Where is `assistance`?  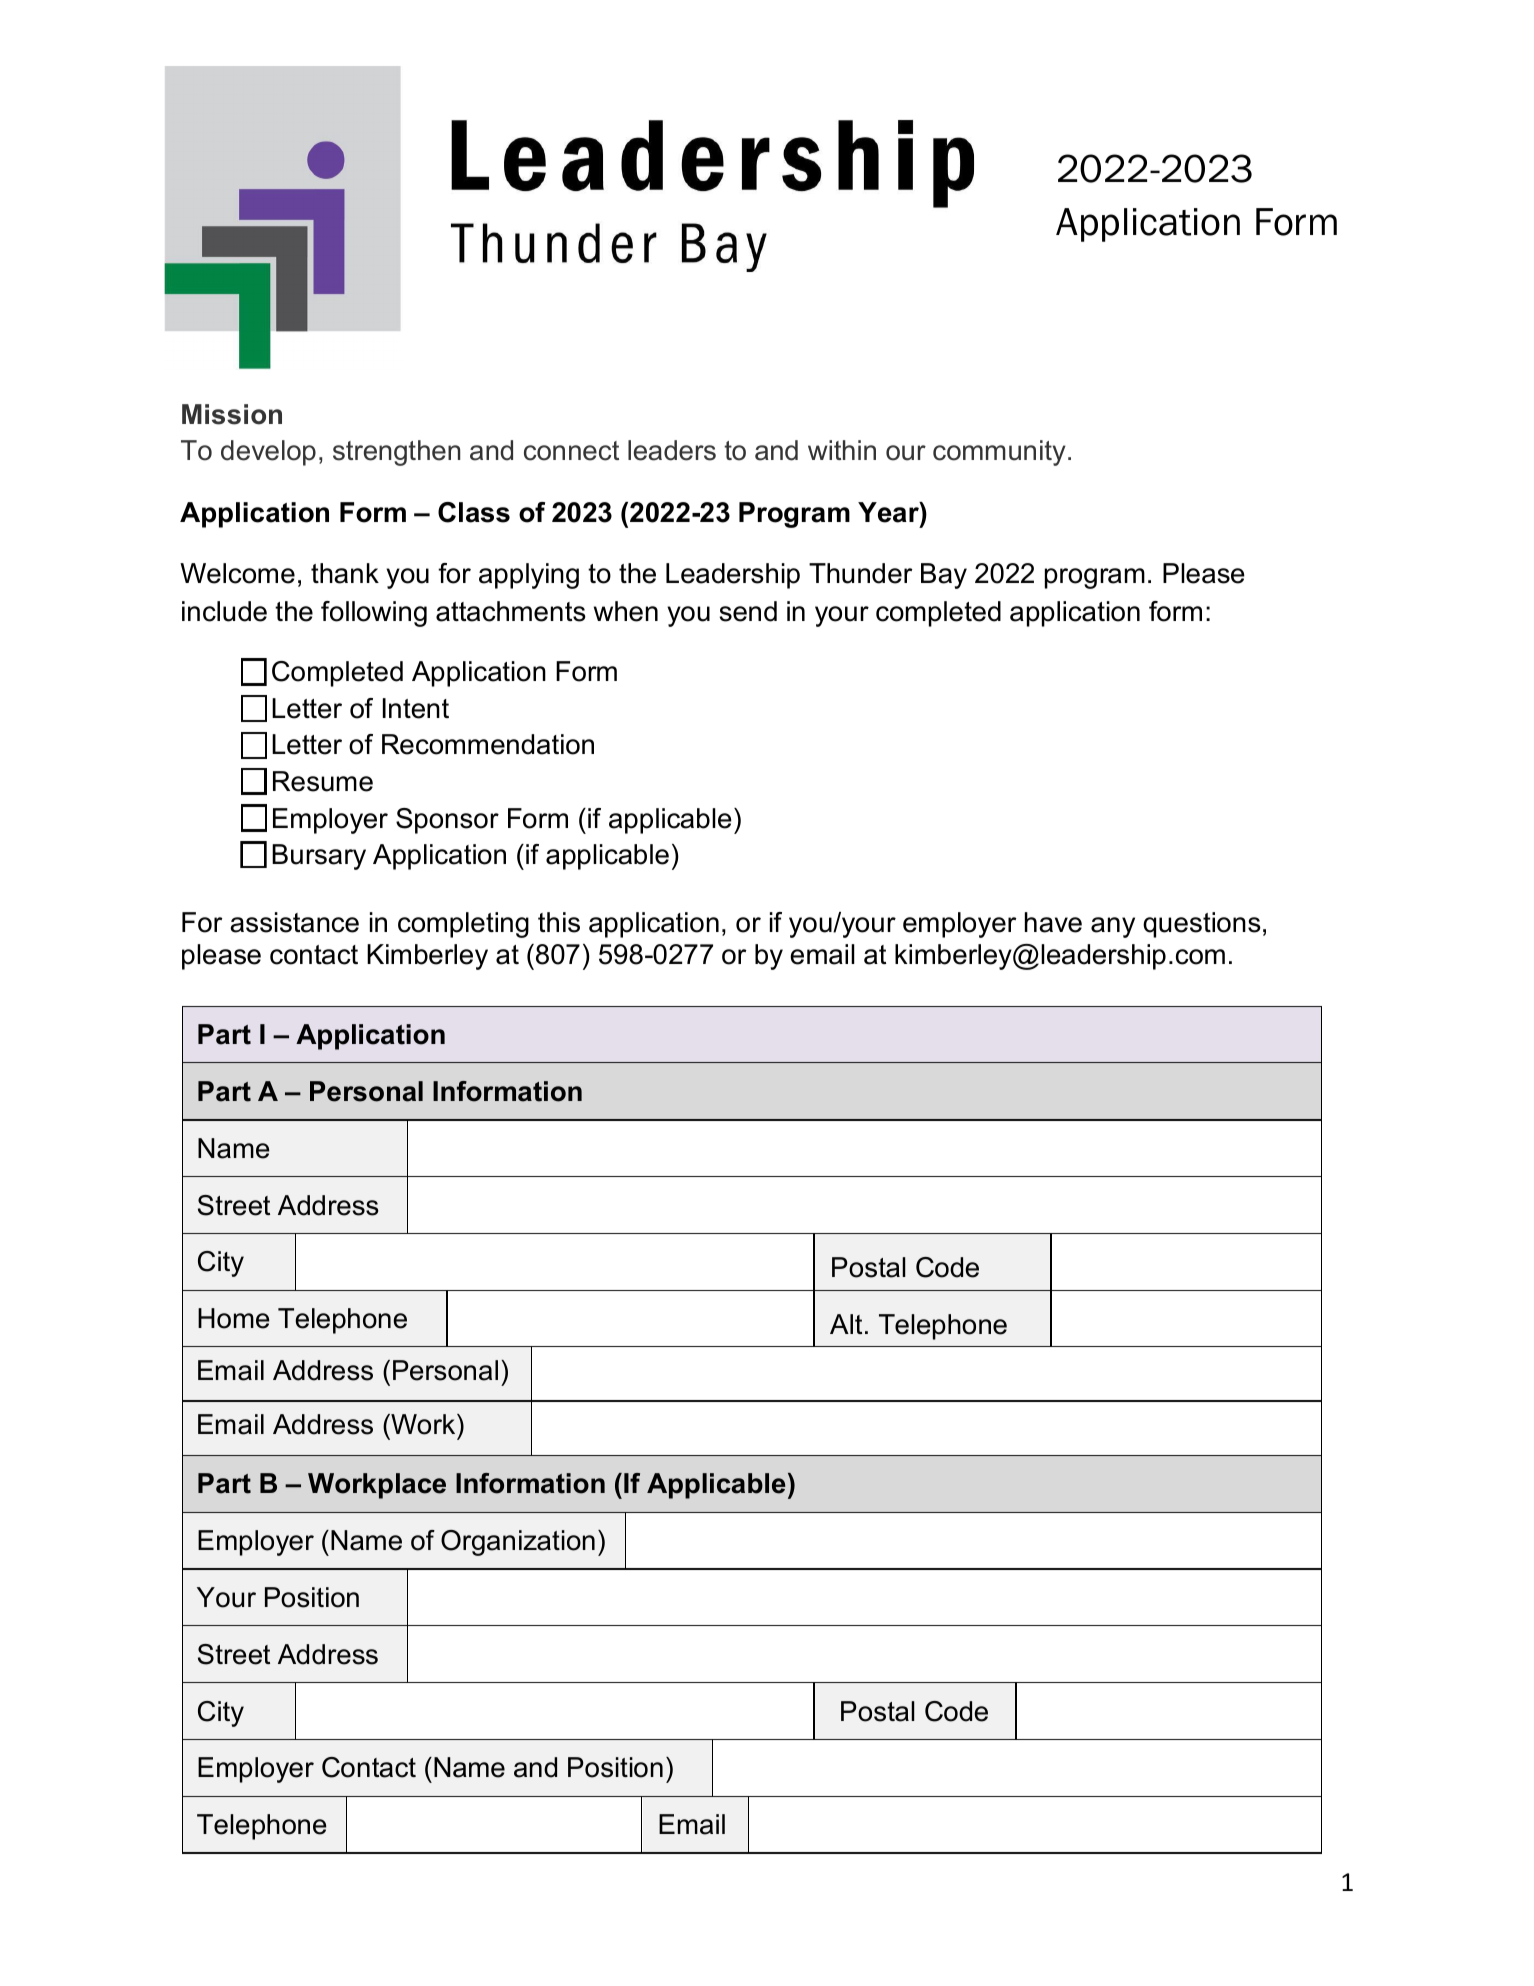
assistance is located at coordinates (294, 922).
